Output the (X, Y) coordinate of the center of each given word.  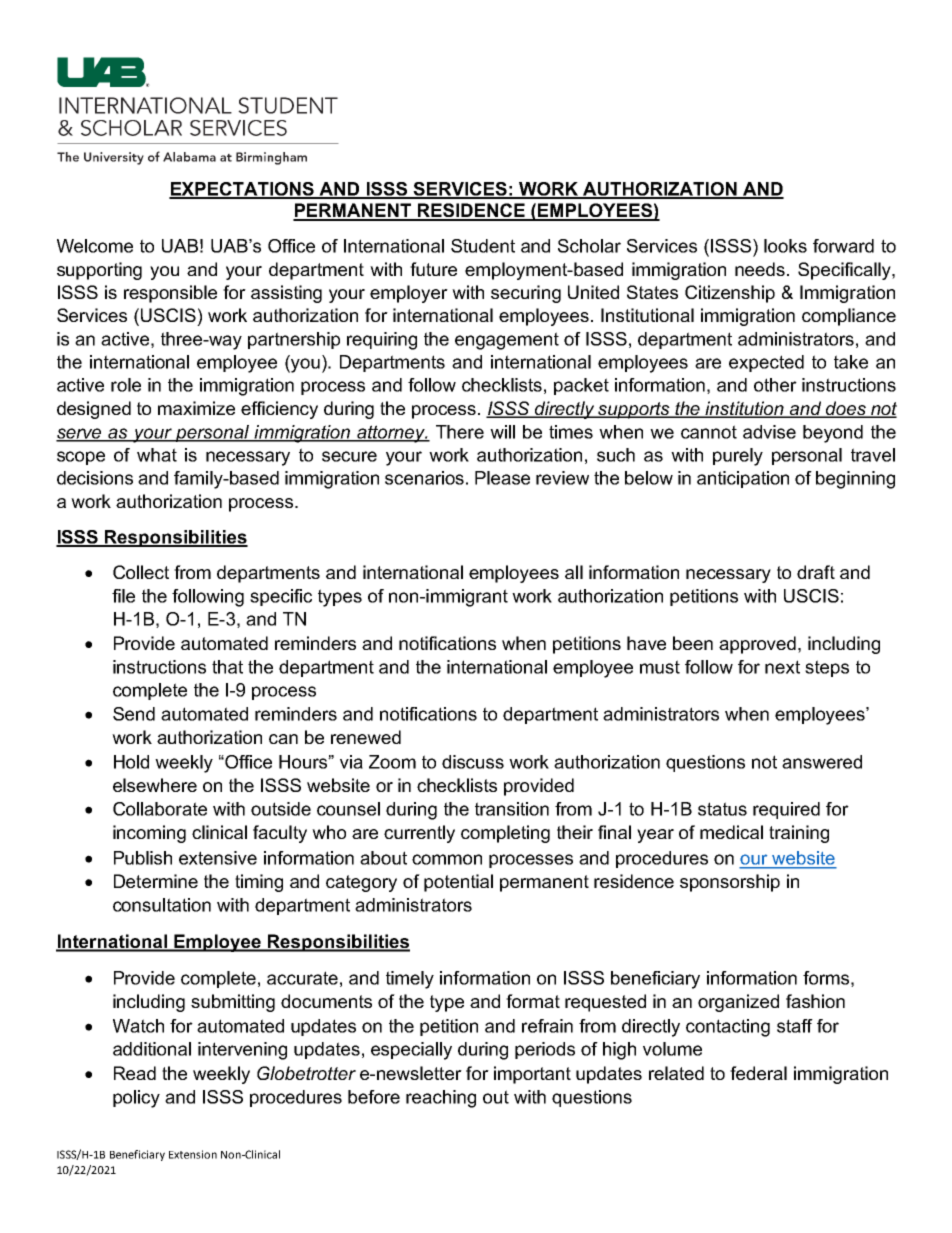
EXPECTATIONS (242, 190)
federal (758, 1073)
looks (785, 246)
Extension (193, 1154)
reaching (441, 1099)
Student (483, 246)
